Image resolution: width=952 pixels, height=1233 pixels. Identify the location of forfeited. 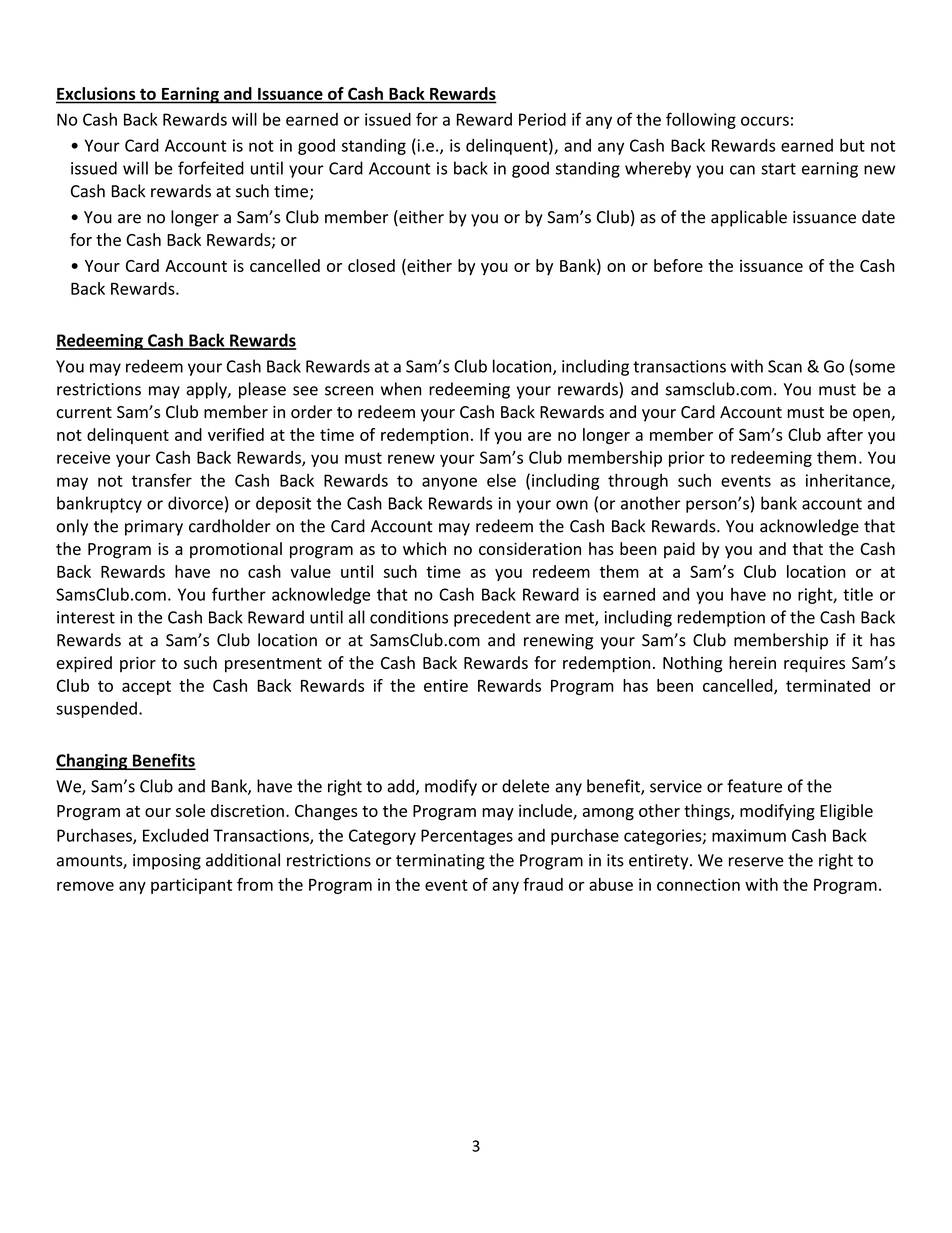
(211, 168).
